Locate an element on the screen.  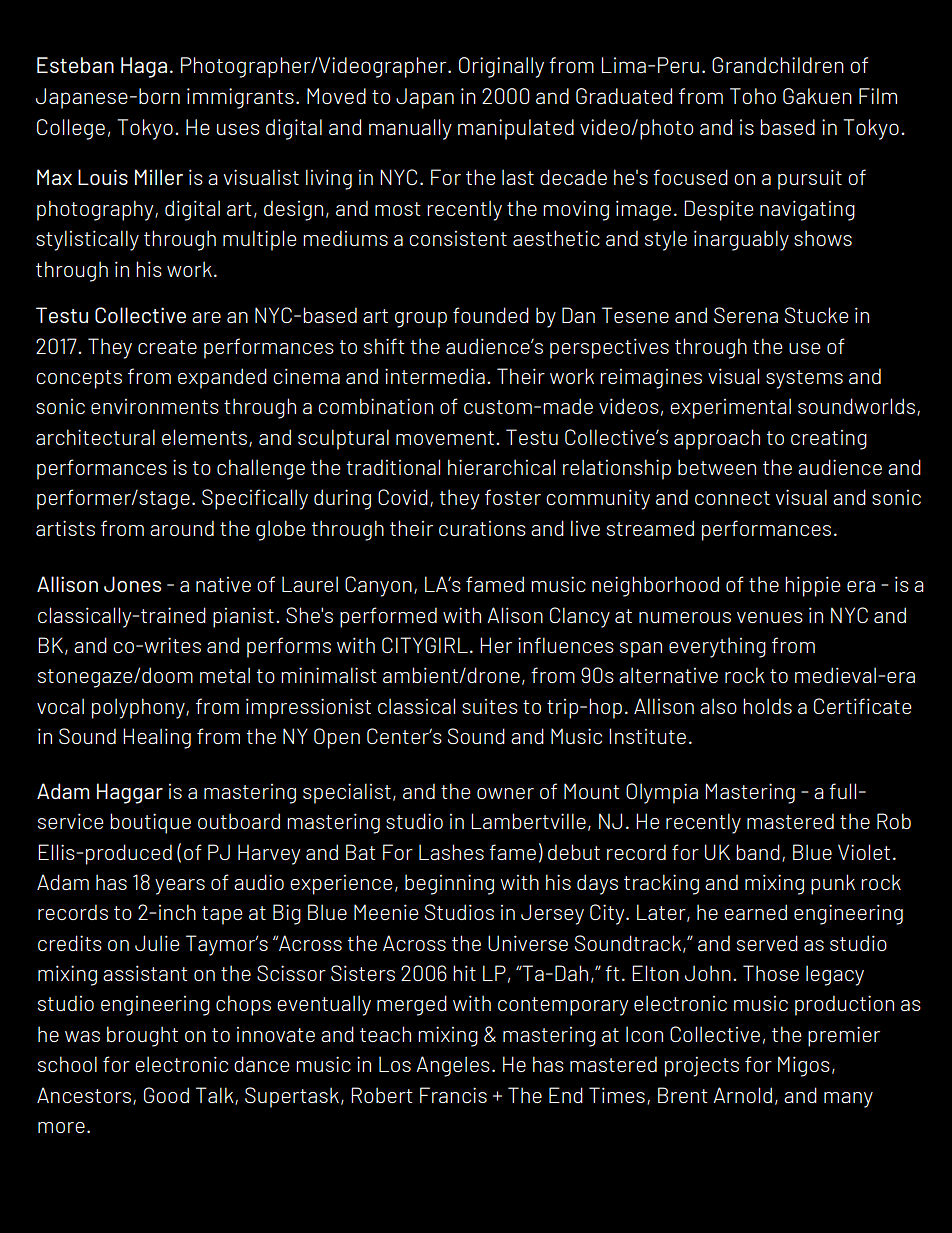
Originally is located at coordinates (501, 67).
